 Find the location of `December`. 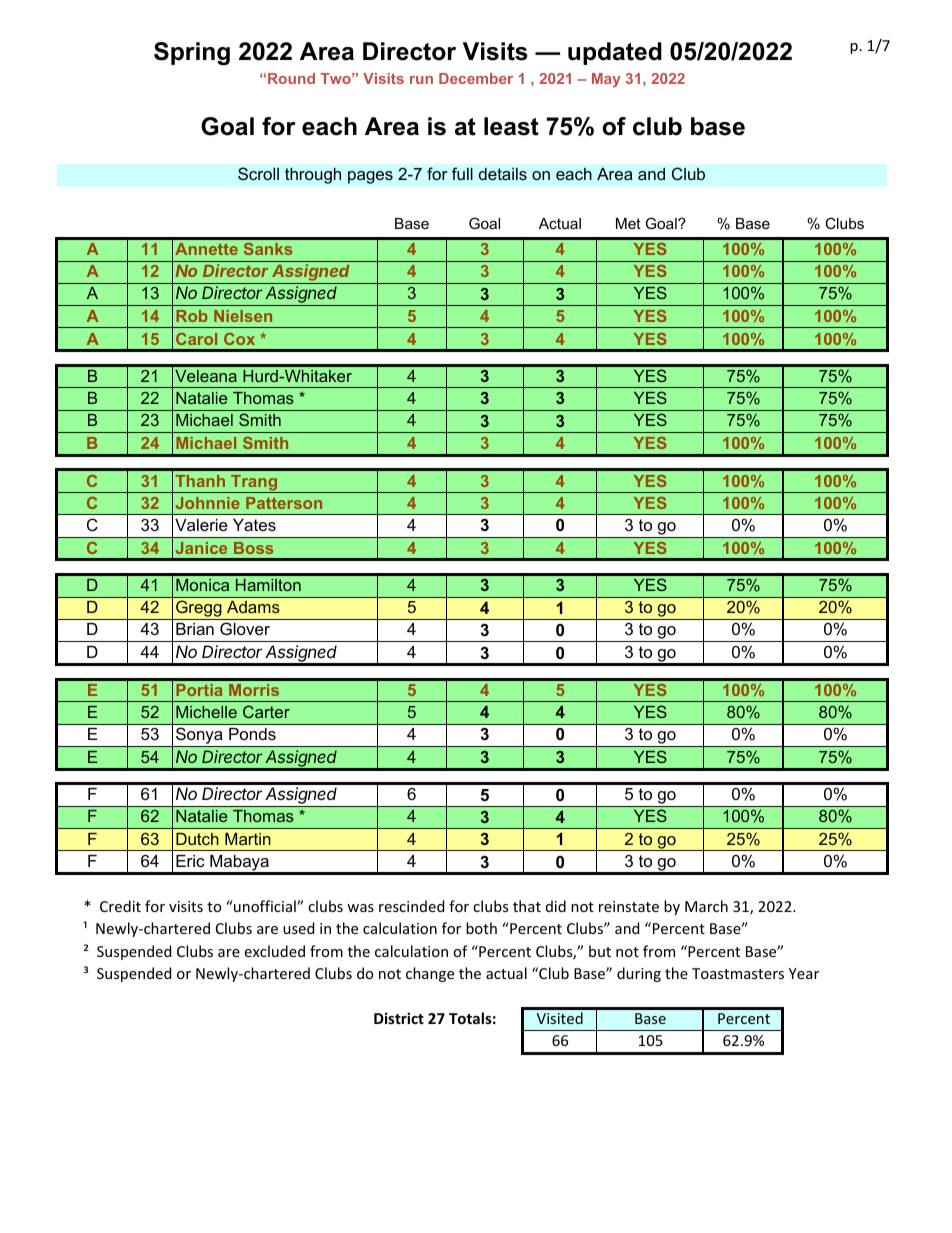

December is located at coordinates (476, 78).
